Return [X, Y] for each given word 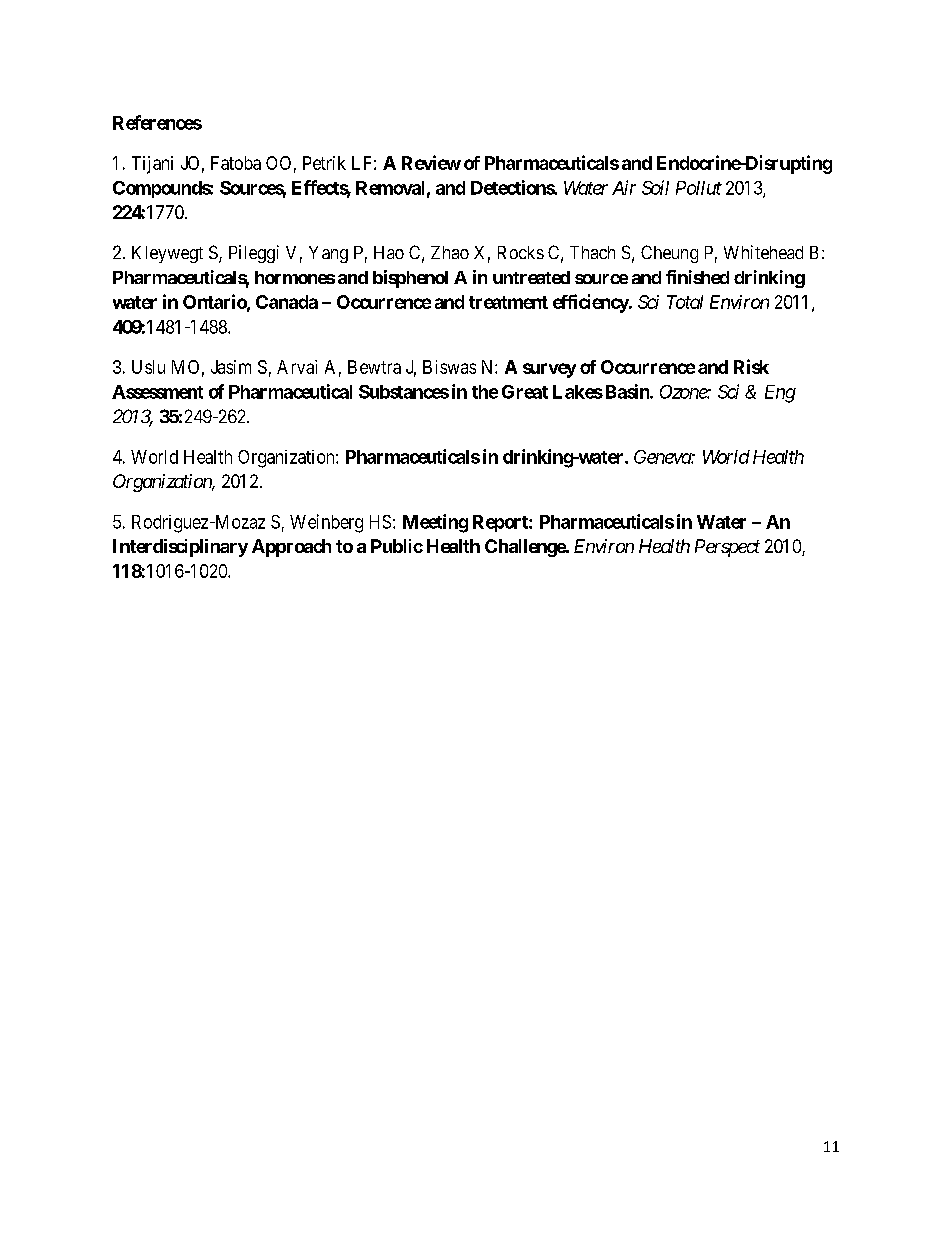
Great [525, 392]
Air [624, 187]
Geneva [663, 457]
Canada [287, 302]
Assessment [157, 392]
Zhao [450, 252]
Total [685, 302]
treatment [508, 302]
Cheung [669, 254]
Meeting [435, 523]
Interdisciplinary [180, 548]
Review [431, 162]
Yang [328, 254]
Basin [626, 391]
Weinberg [326, 523]
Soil [655, 187]
